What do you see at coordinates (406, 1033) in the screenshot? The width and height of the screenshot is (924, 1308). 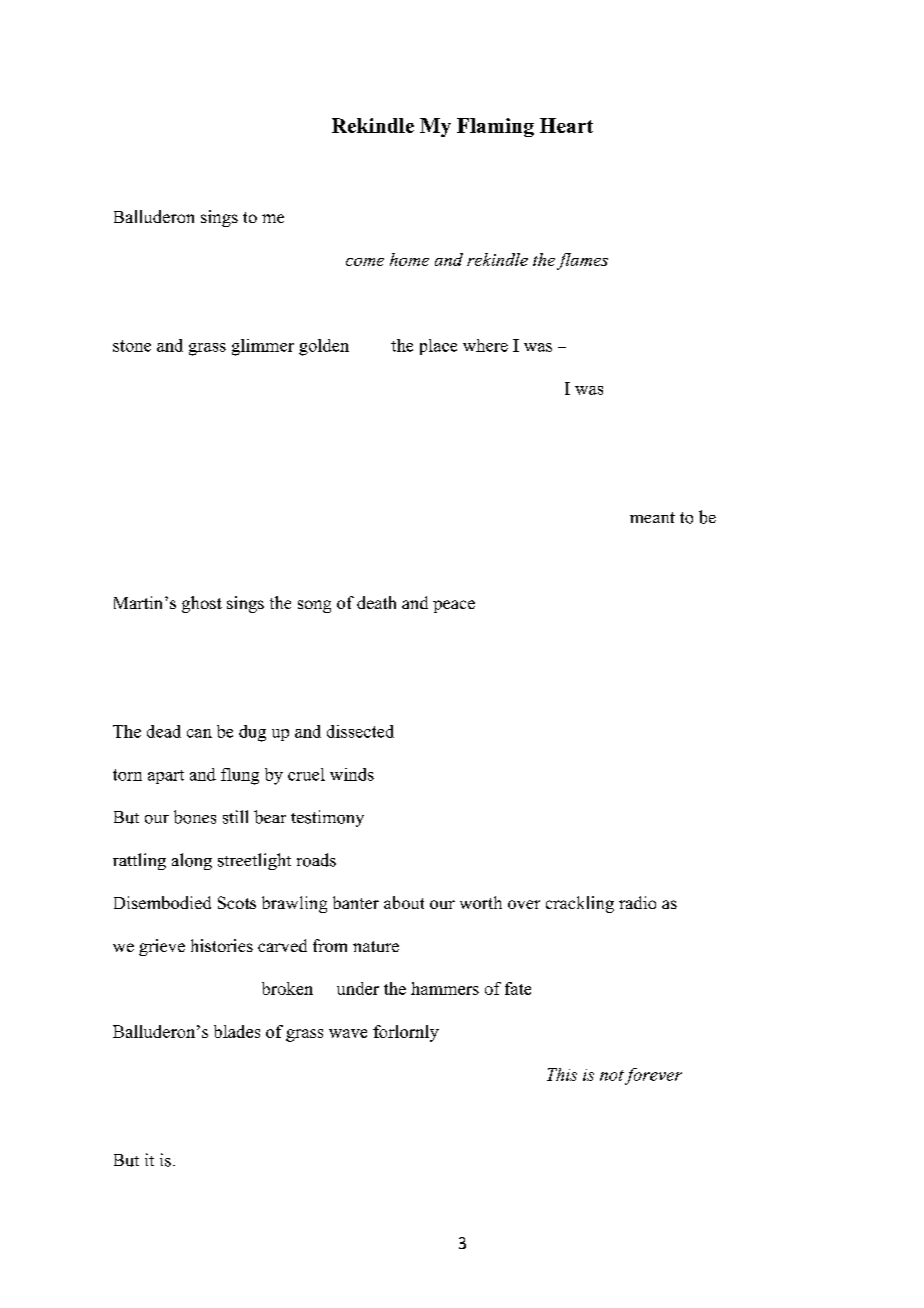 I see `forlornly` at bounding box center [406, 1033].
